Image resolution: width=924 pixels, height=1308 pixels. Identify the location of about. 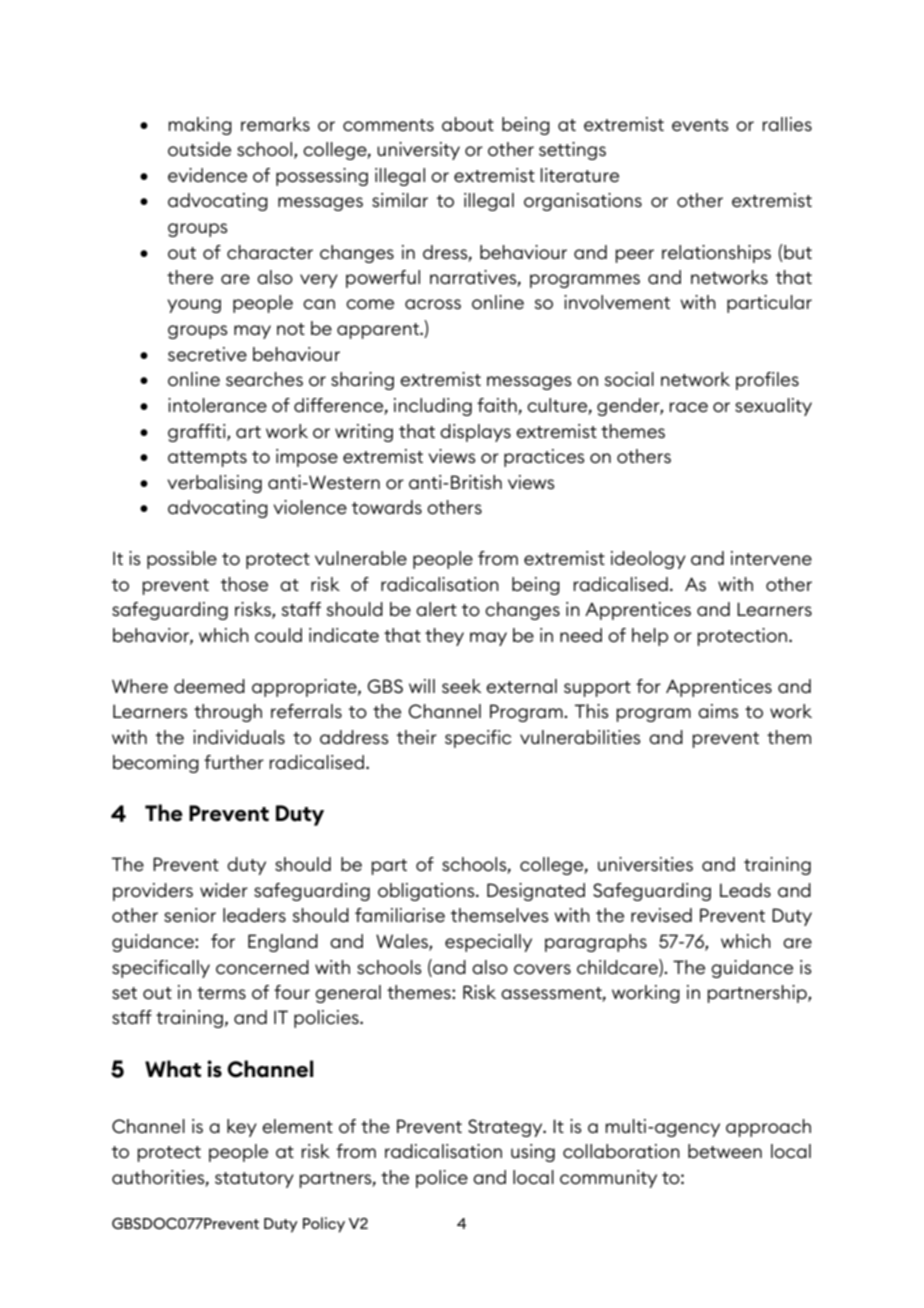
(468, 124).
